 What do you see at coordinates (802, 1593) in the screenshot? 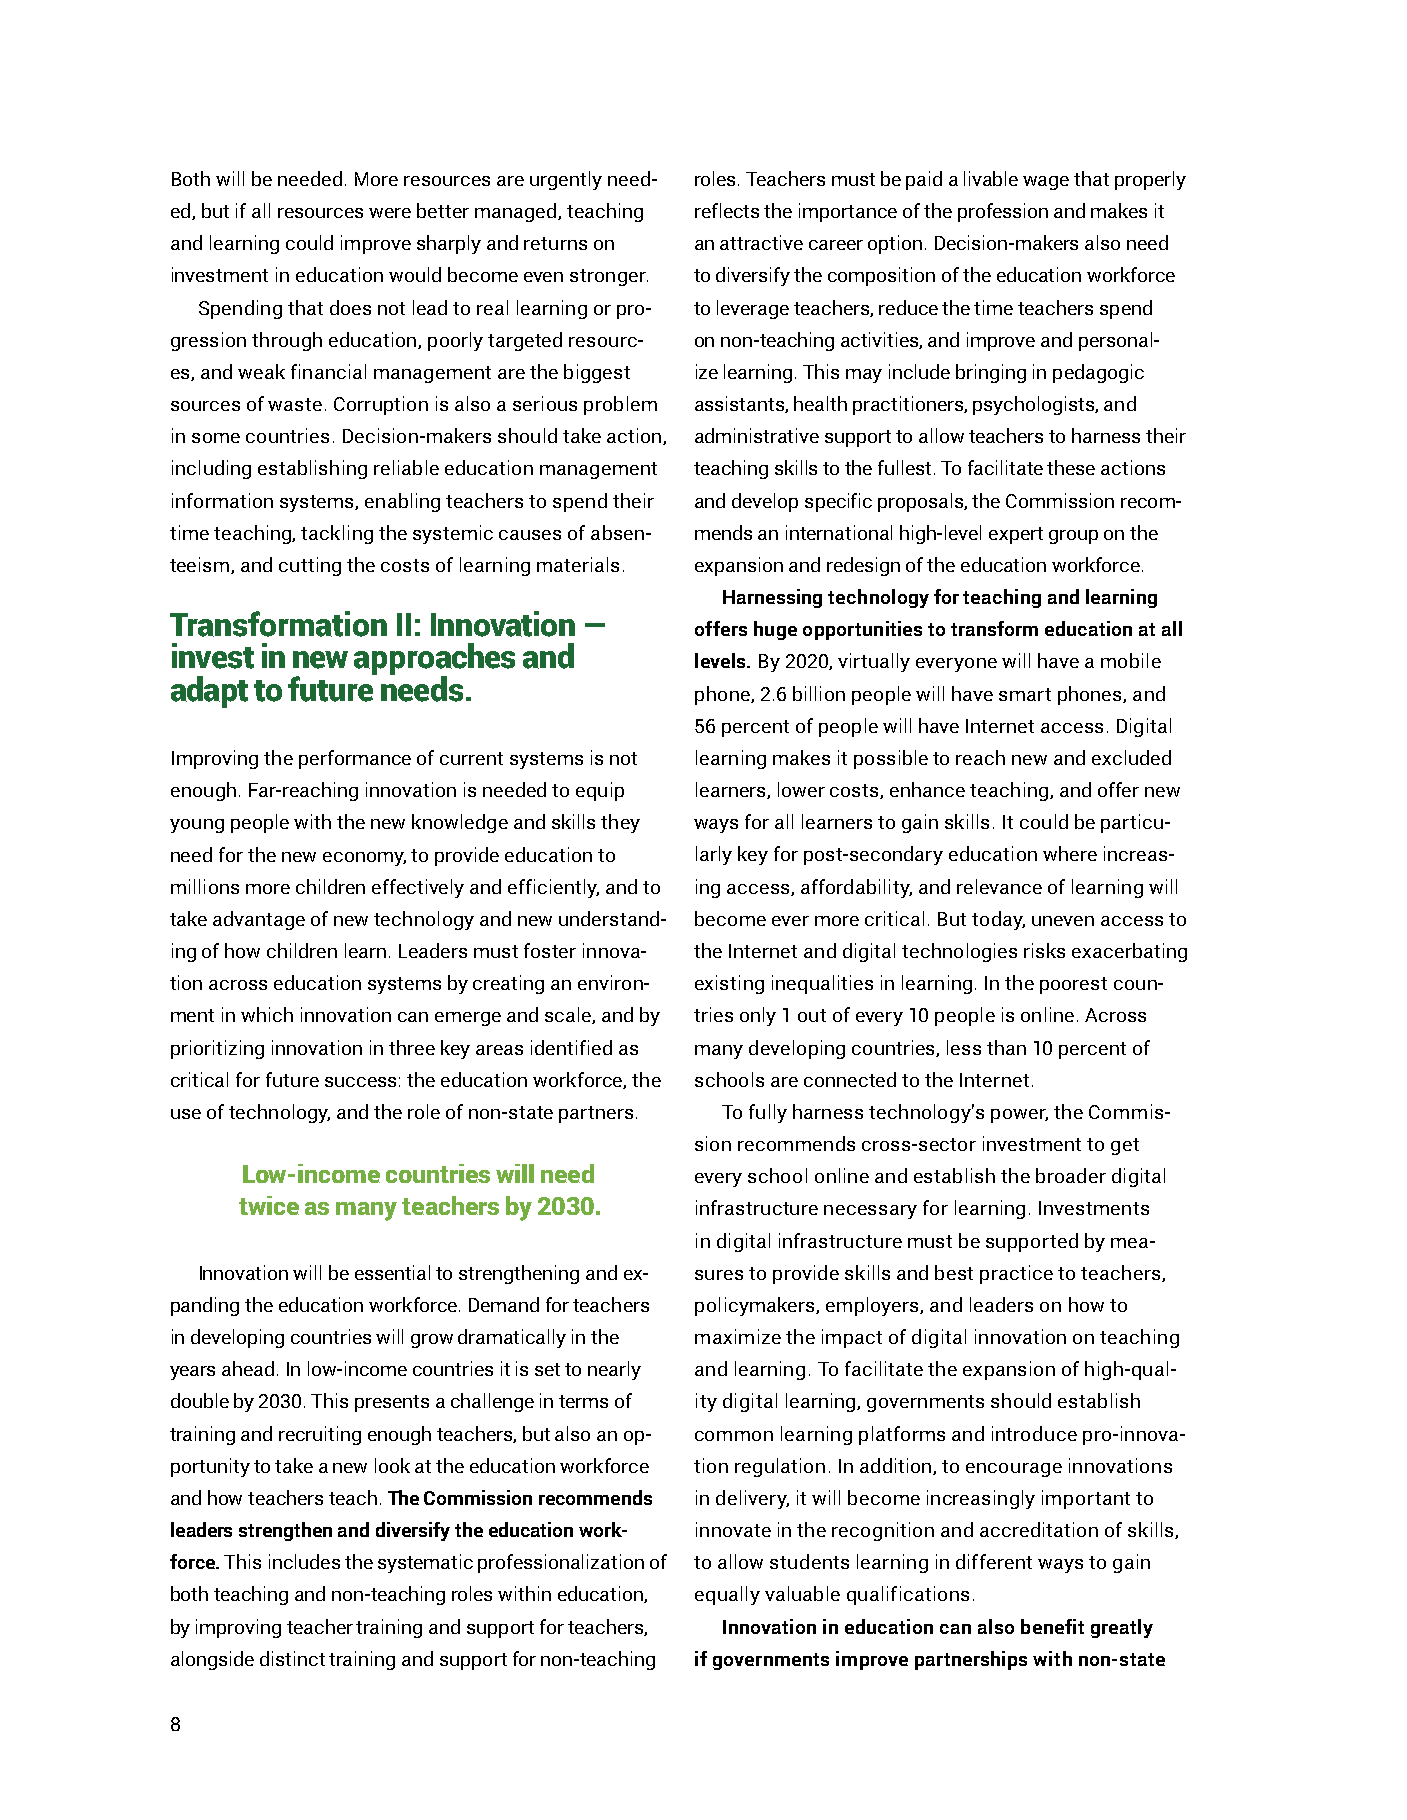
I see `valuable` at bounding box center [802, 1593].
